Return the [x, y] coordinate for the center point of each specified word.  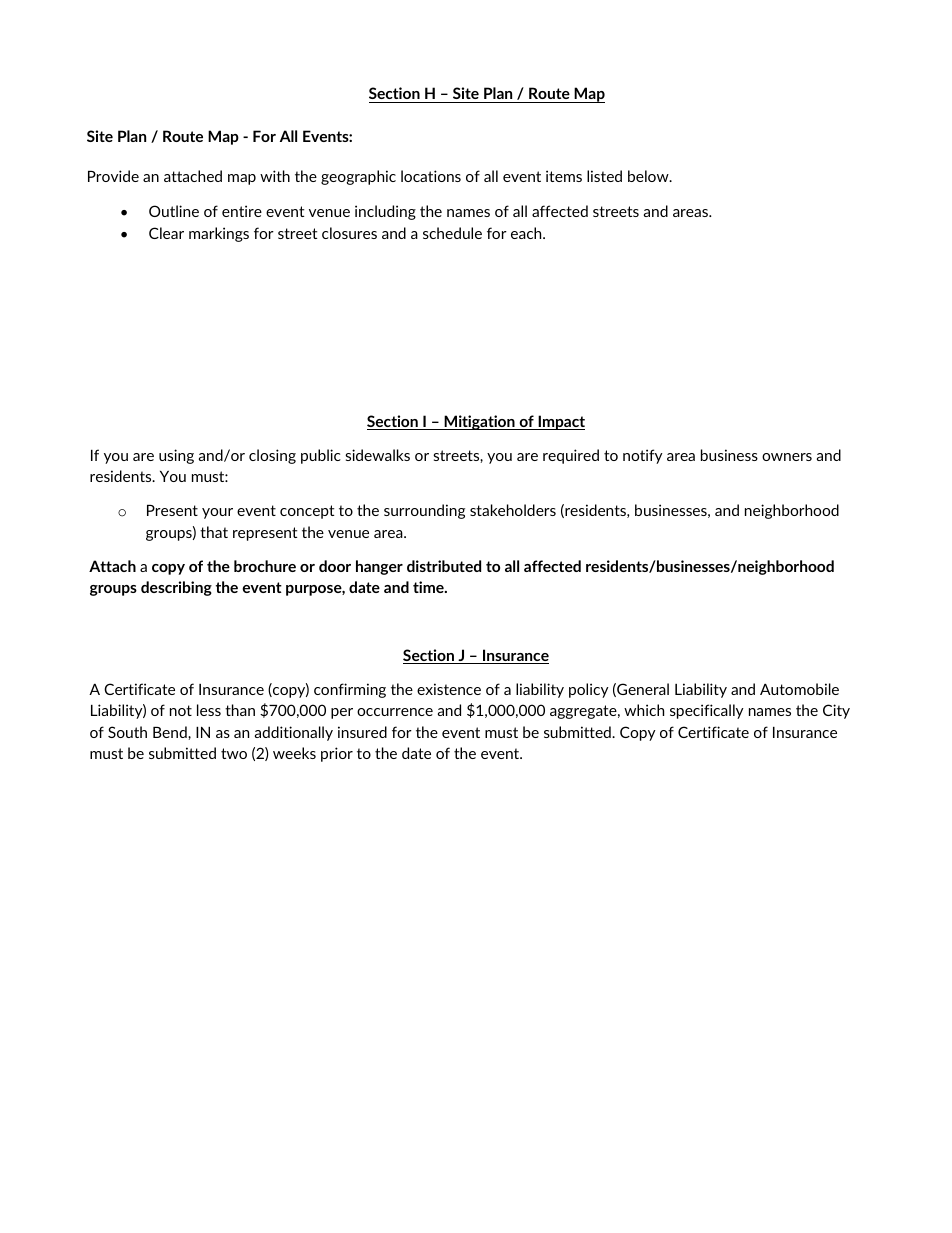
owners [787, 457]
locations [431, 176]
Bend [171, 732]
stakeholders [513, 510]
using [176, 456]
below [649, 176]
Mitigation [479, 422]
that [214, 532]
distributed [444, 566]
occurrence [395, 712]
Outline [174, 211]
